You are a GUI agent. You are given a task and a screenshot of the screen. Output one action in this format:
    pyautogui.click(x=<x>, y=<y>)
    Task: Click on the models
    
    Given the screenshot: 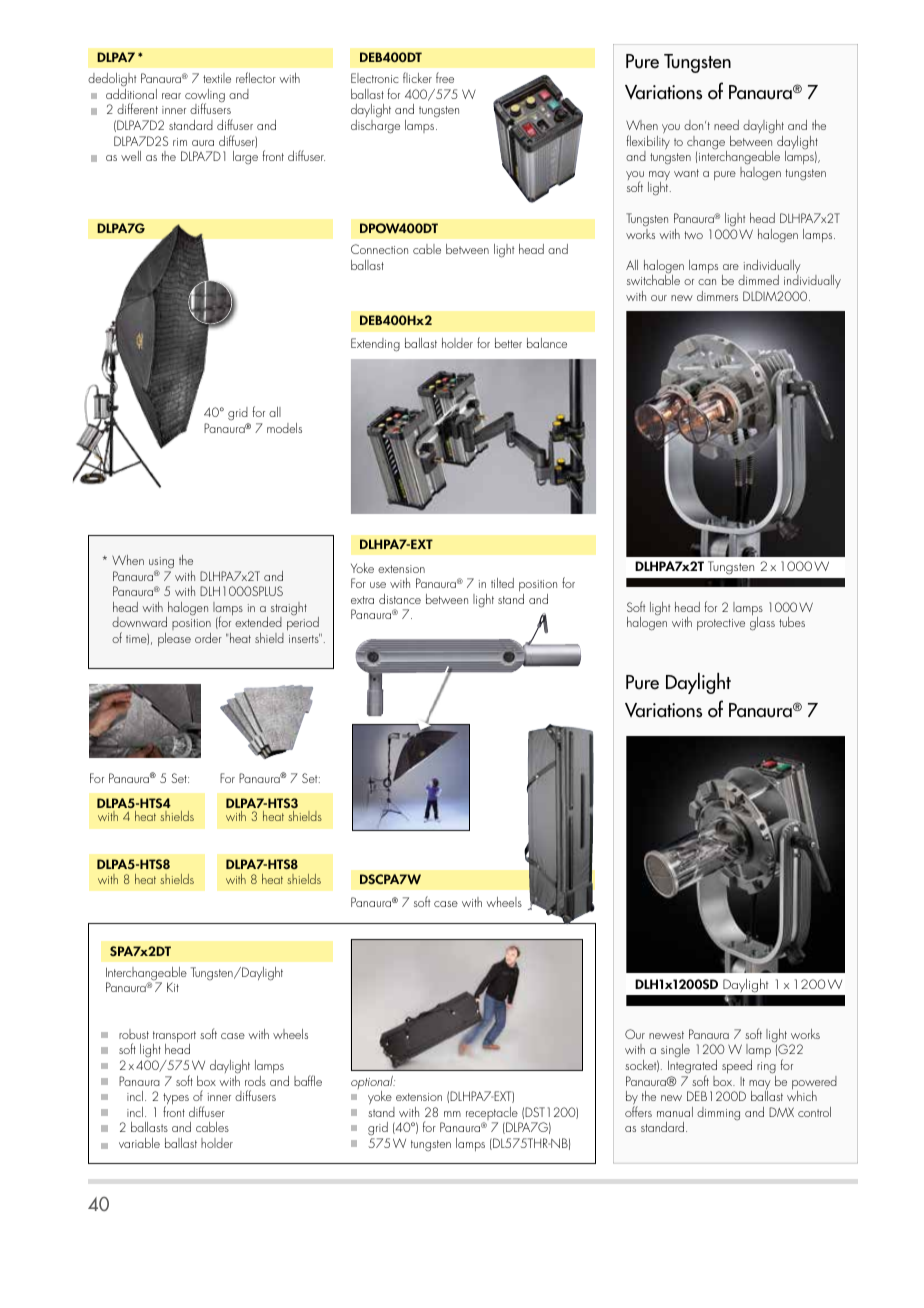 What is the action you would take?
    pyautogui.click(x=284, y=428)
